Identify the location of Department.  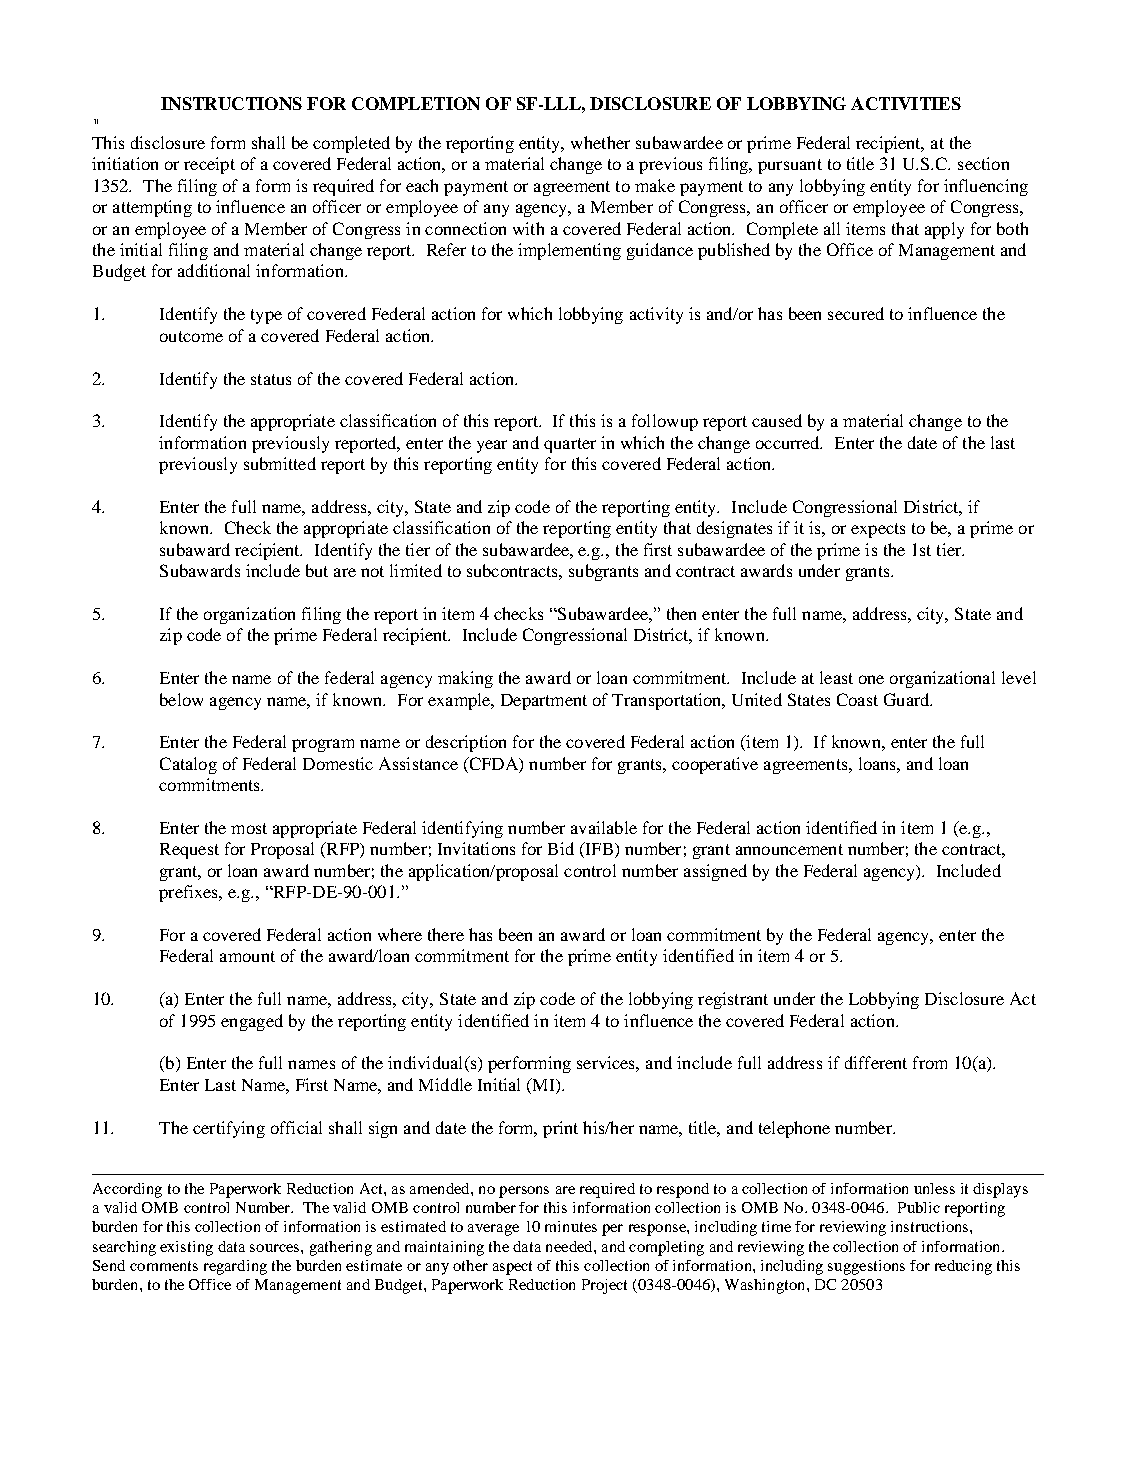
(544, 702).
